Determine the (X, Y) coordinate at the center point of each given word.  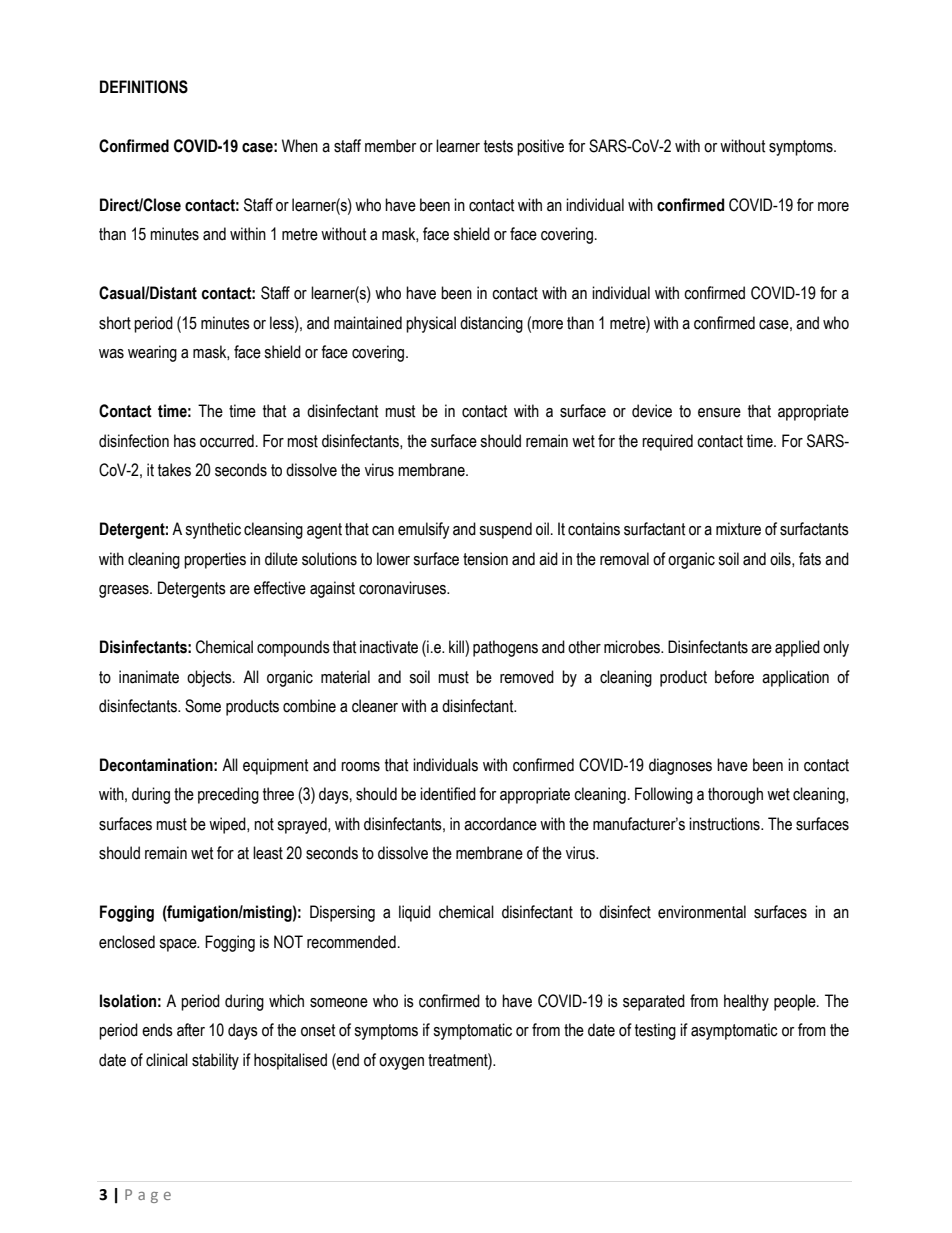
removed (527, 677)
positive (540, 147)
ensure (719, 413)
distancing (491, 324)
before (734, 677)
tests (498, 146)
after (191, 1030)
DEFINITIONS (144, 87)
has (185, 441)
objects (210, 678)
